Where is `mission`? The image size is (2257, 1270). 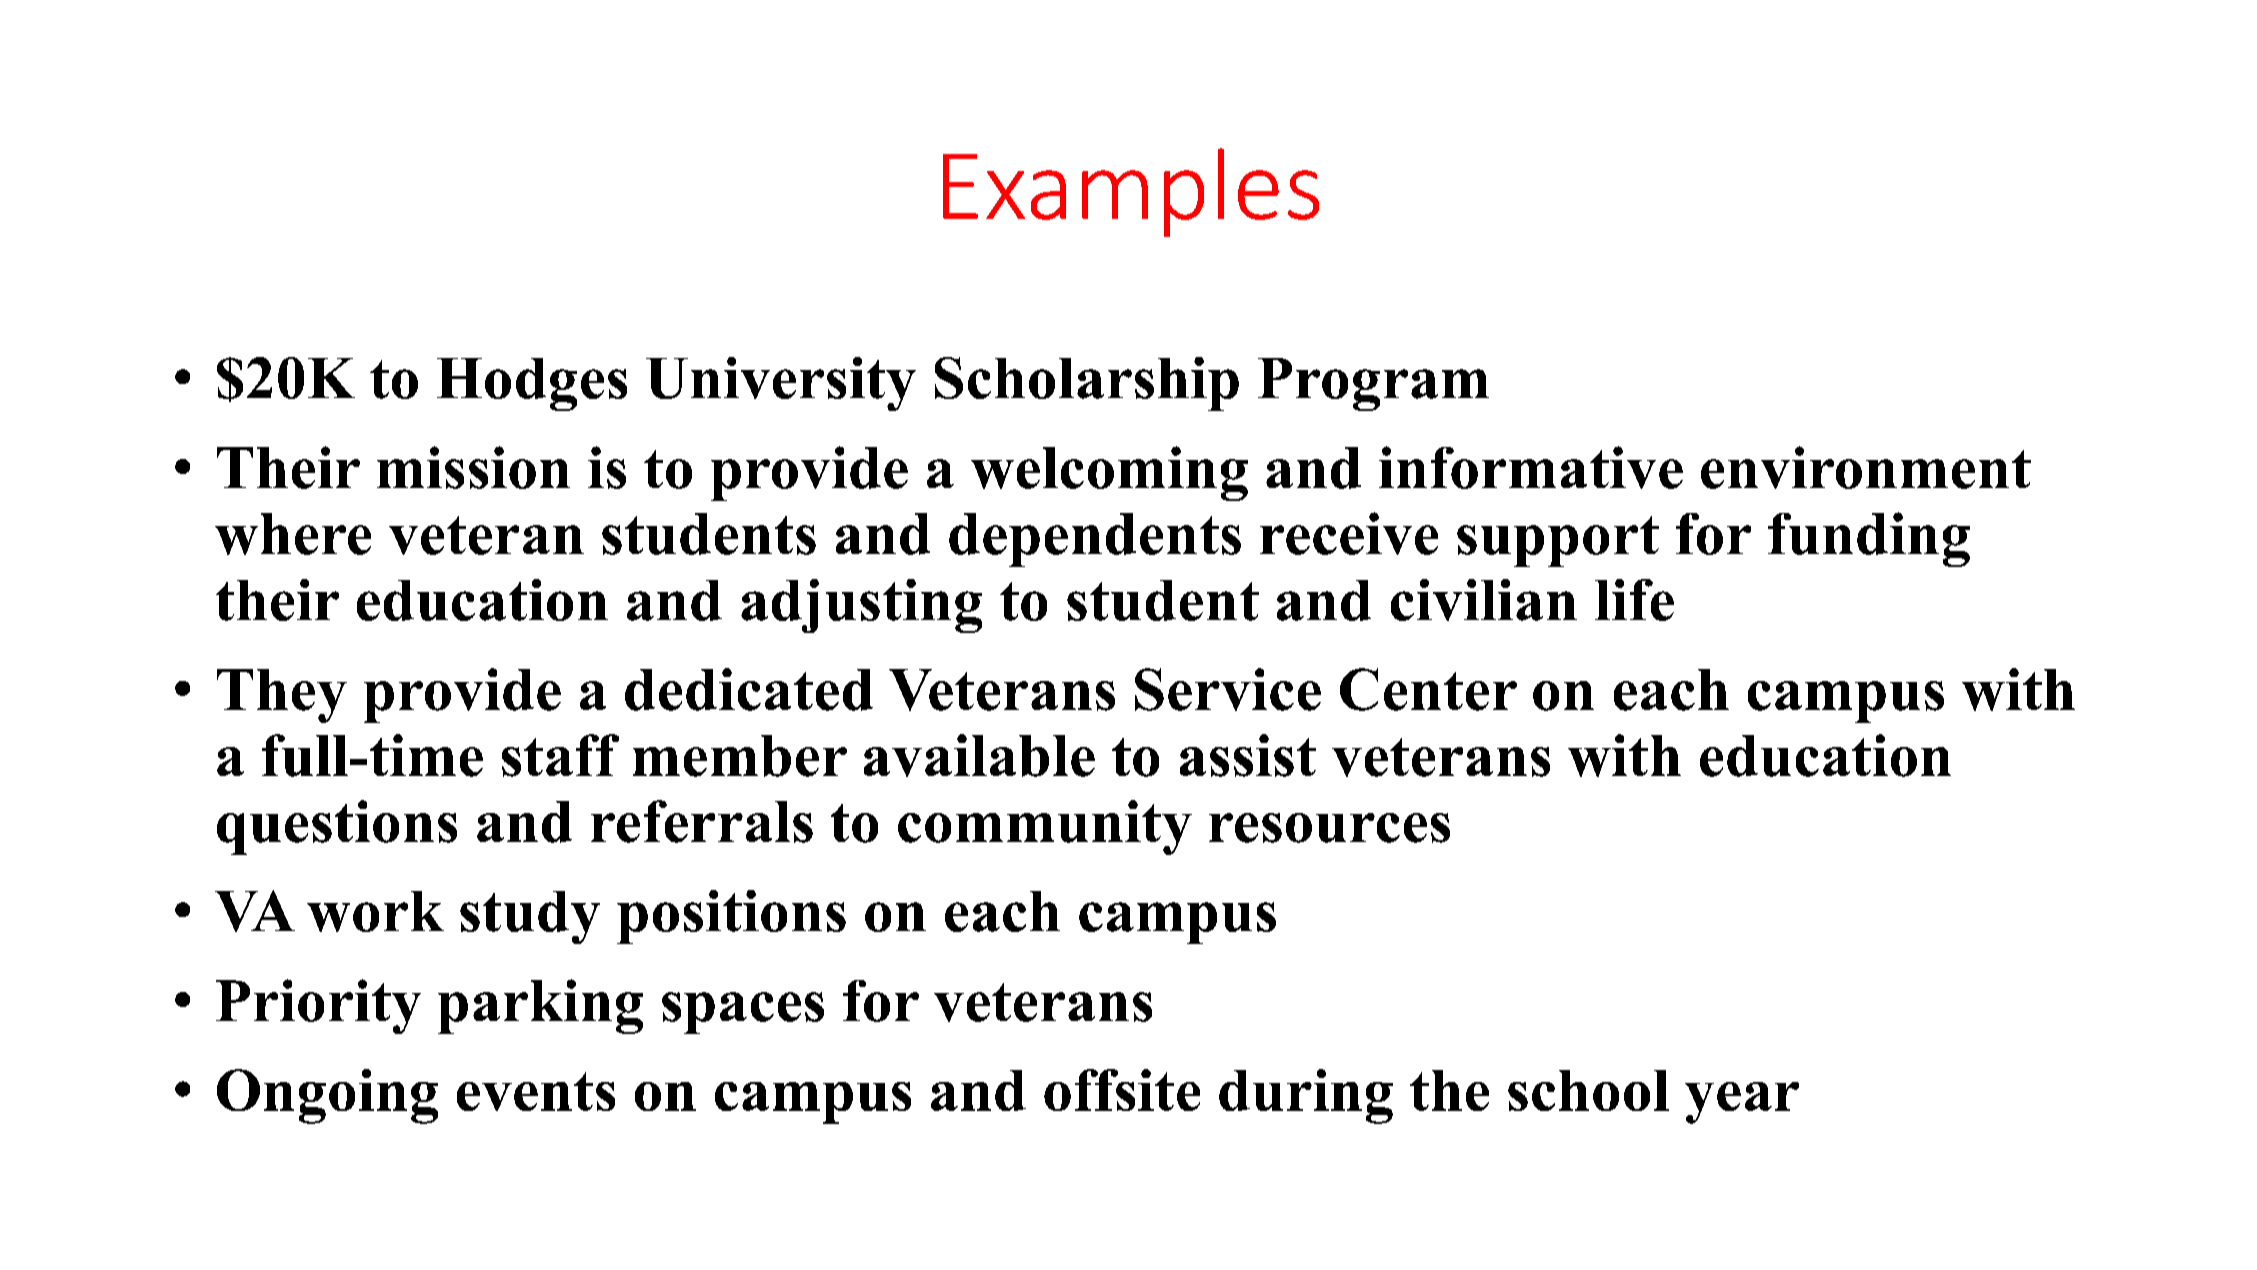
mission is located at coordinates (473, 467).
